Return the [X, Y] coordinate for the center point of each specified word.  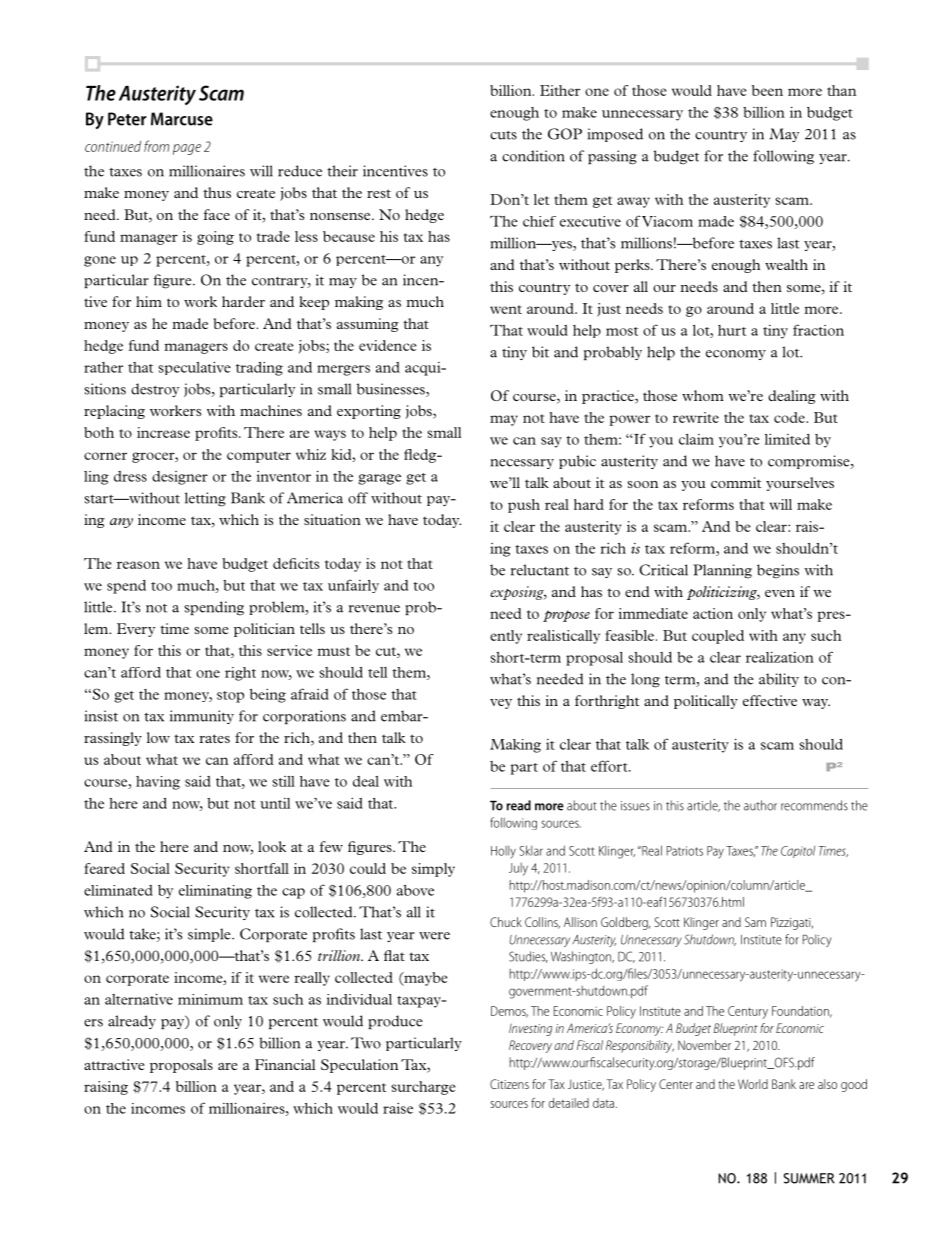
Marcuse [182, 119]
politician [264, 630]
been [767, 90]
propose [566, 616]
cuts [503, 135]
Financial [285, 1064]
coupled [718, 637]
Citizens [509, 1084]
